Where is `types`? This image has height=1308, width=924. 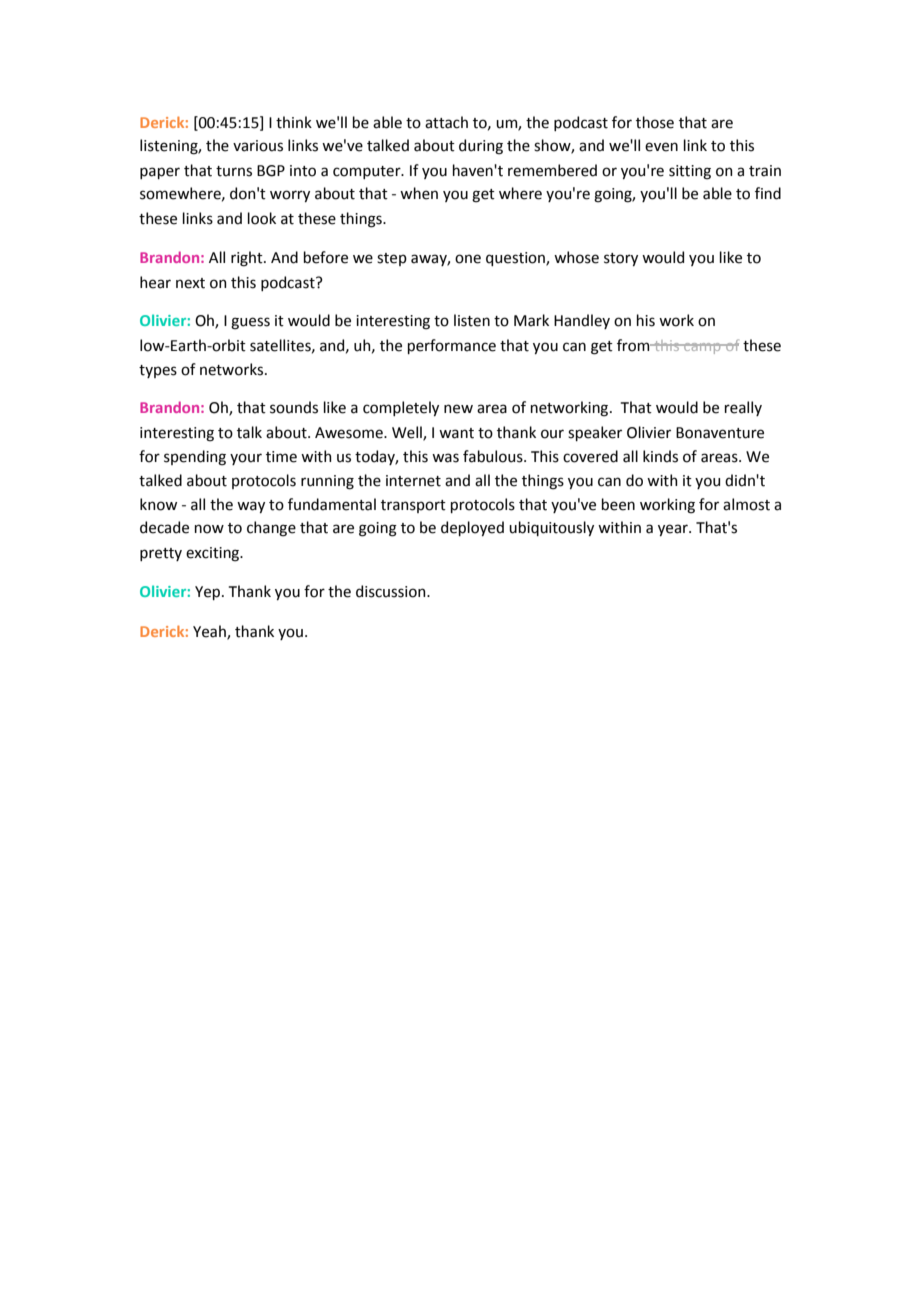
types is located at coordinates (158, 371).
